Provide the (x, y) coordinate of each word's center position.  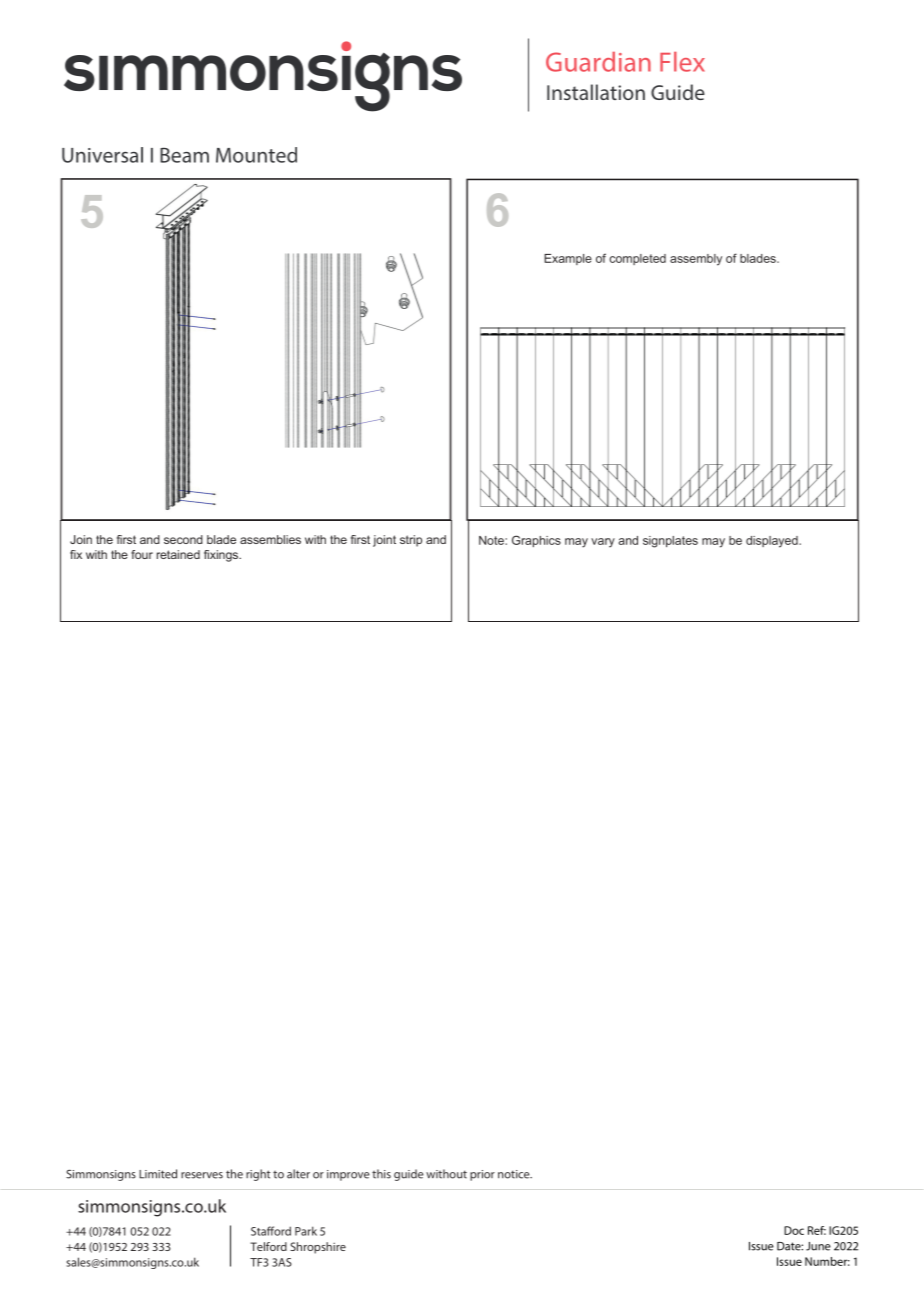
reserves (202, 1175)
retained (178, 554)
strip (411, 541)
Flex (682, 62)
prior (482, 1175)
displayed (773, 542)
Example (568, 259)
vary (603, 543)
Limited (158, 1174)
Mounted (256, 155)
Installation (596, 92)
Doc (794, 1230)
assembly (696, 260)
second (183, 539)
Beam (184, 155)
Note (492, 540)
